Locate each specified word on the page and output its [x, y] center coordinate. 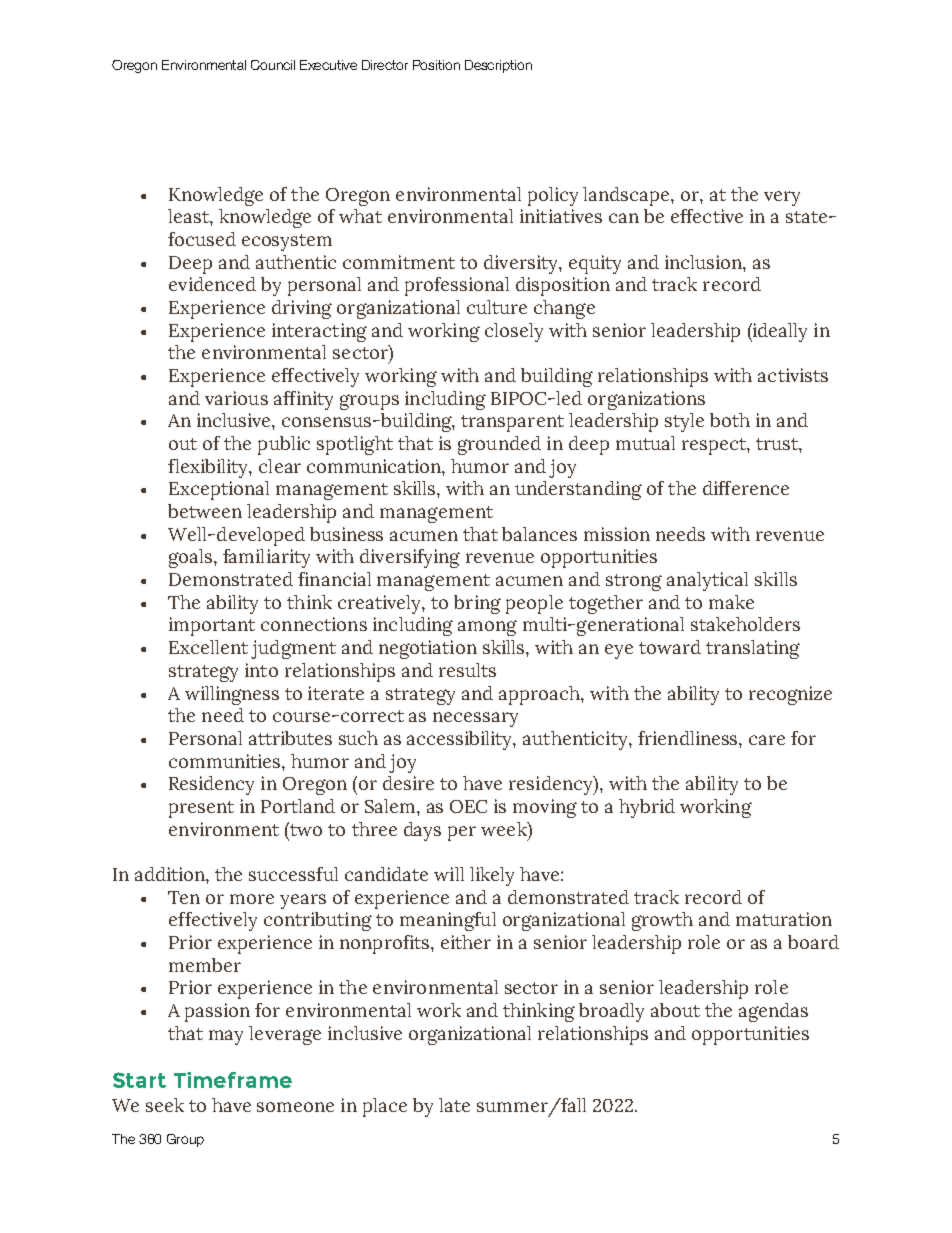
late [454, 1105]
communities [226, 761]
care [767, 740]
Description [498, 66]
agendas [773, 1012]
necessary [475, 719]
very [782, 198]
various [236, 398]
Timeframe [233, 1080]
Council [273, 65]
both [730, 420]
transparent [512, 423]
